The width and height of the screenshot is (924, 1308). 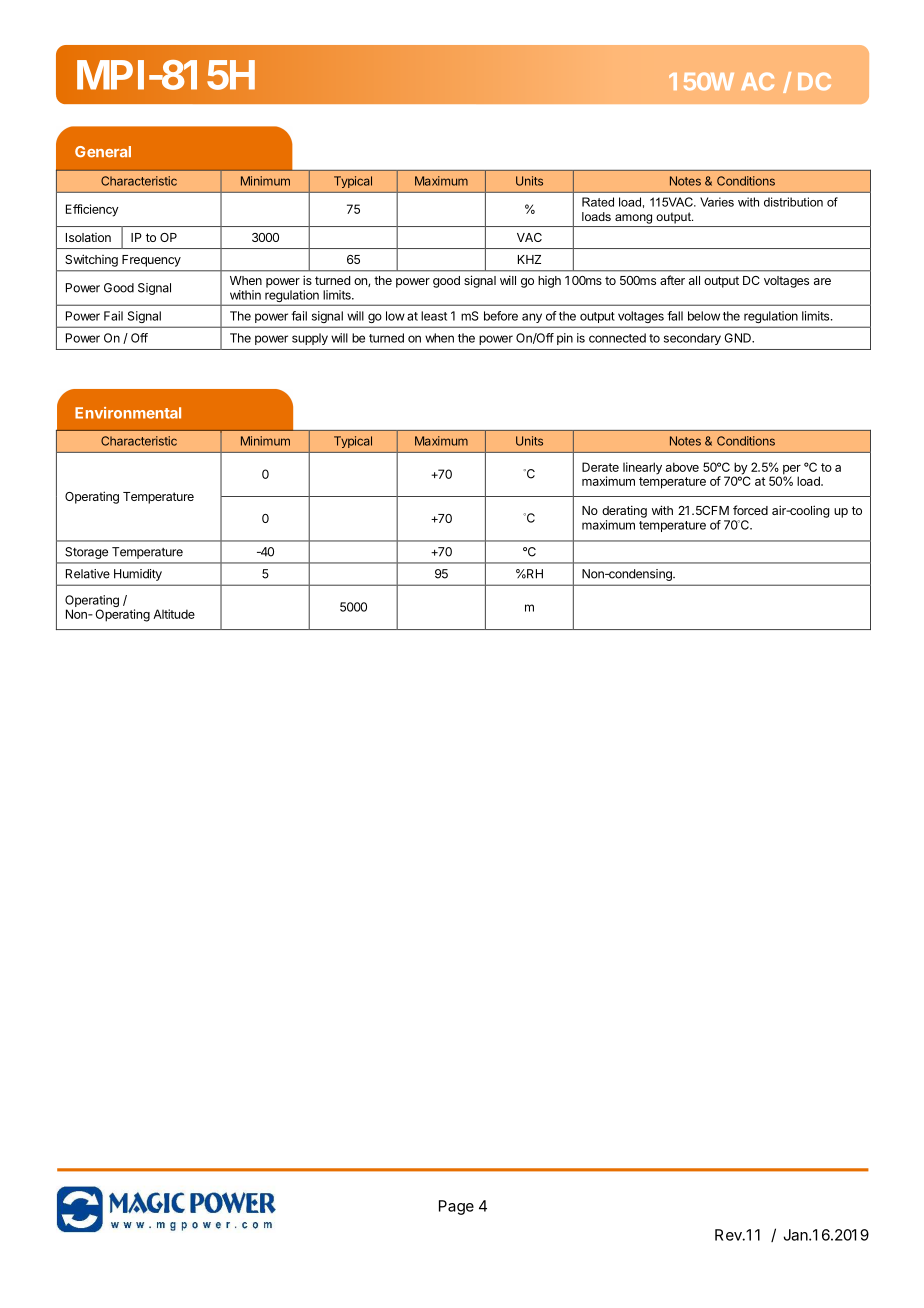 I want to click on forced, so click(x=750, y=510).
